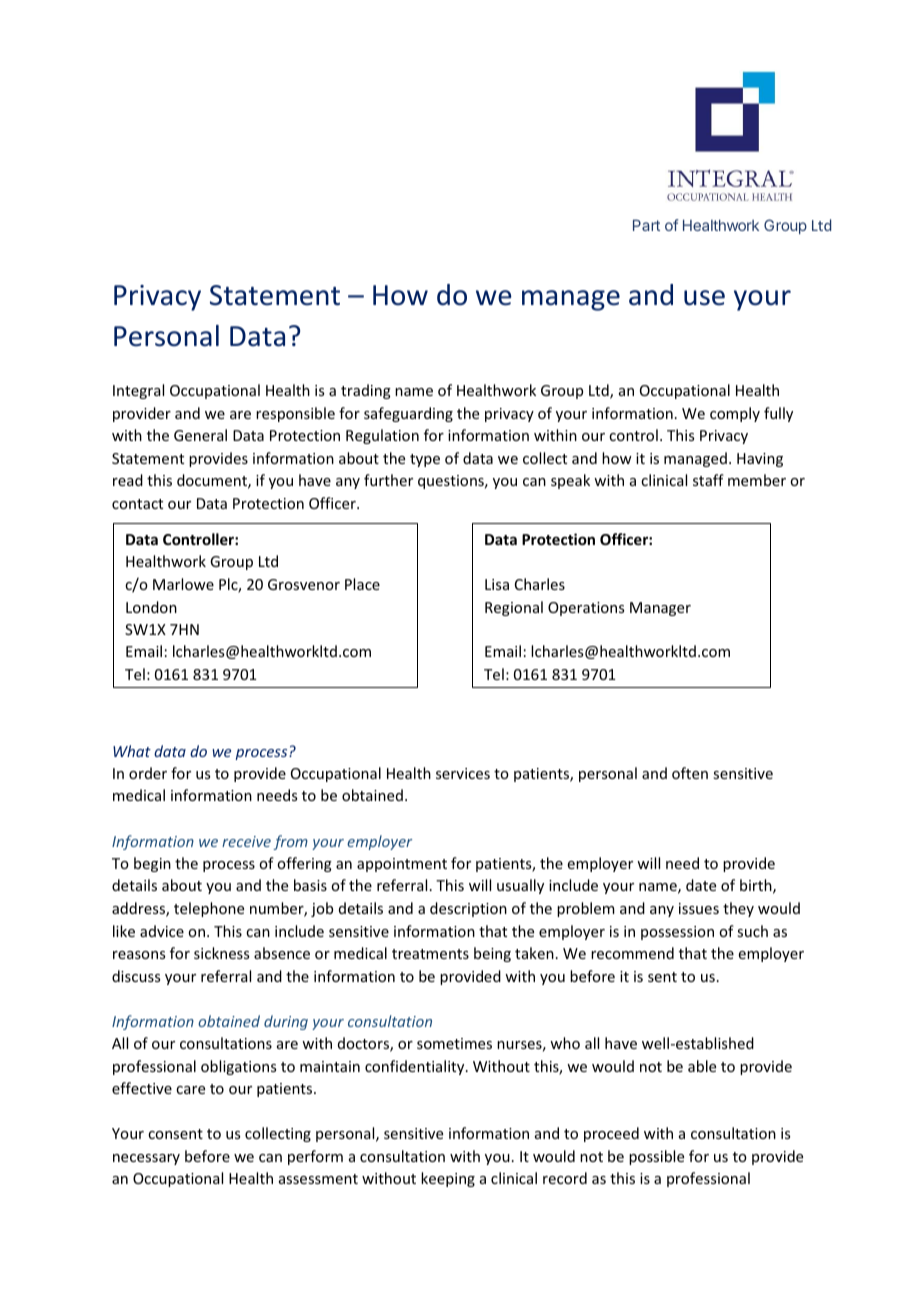 Image resolution: width=924 pixels, height=1308 pixels. I want to click on Part, so click(646, 225).
